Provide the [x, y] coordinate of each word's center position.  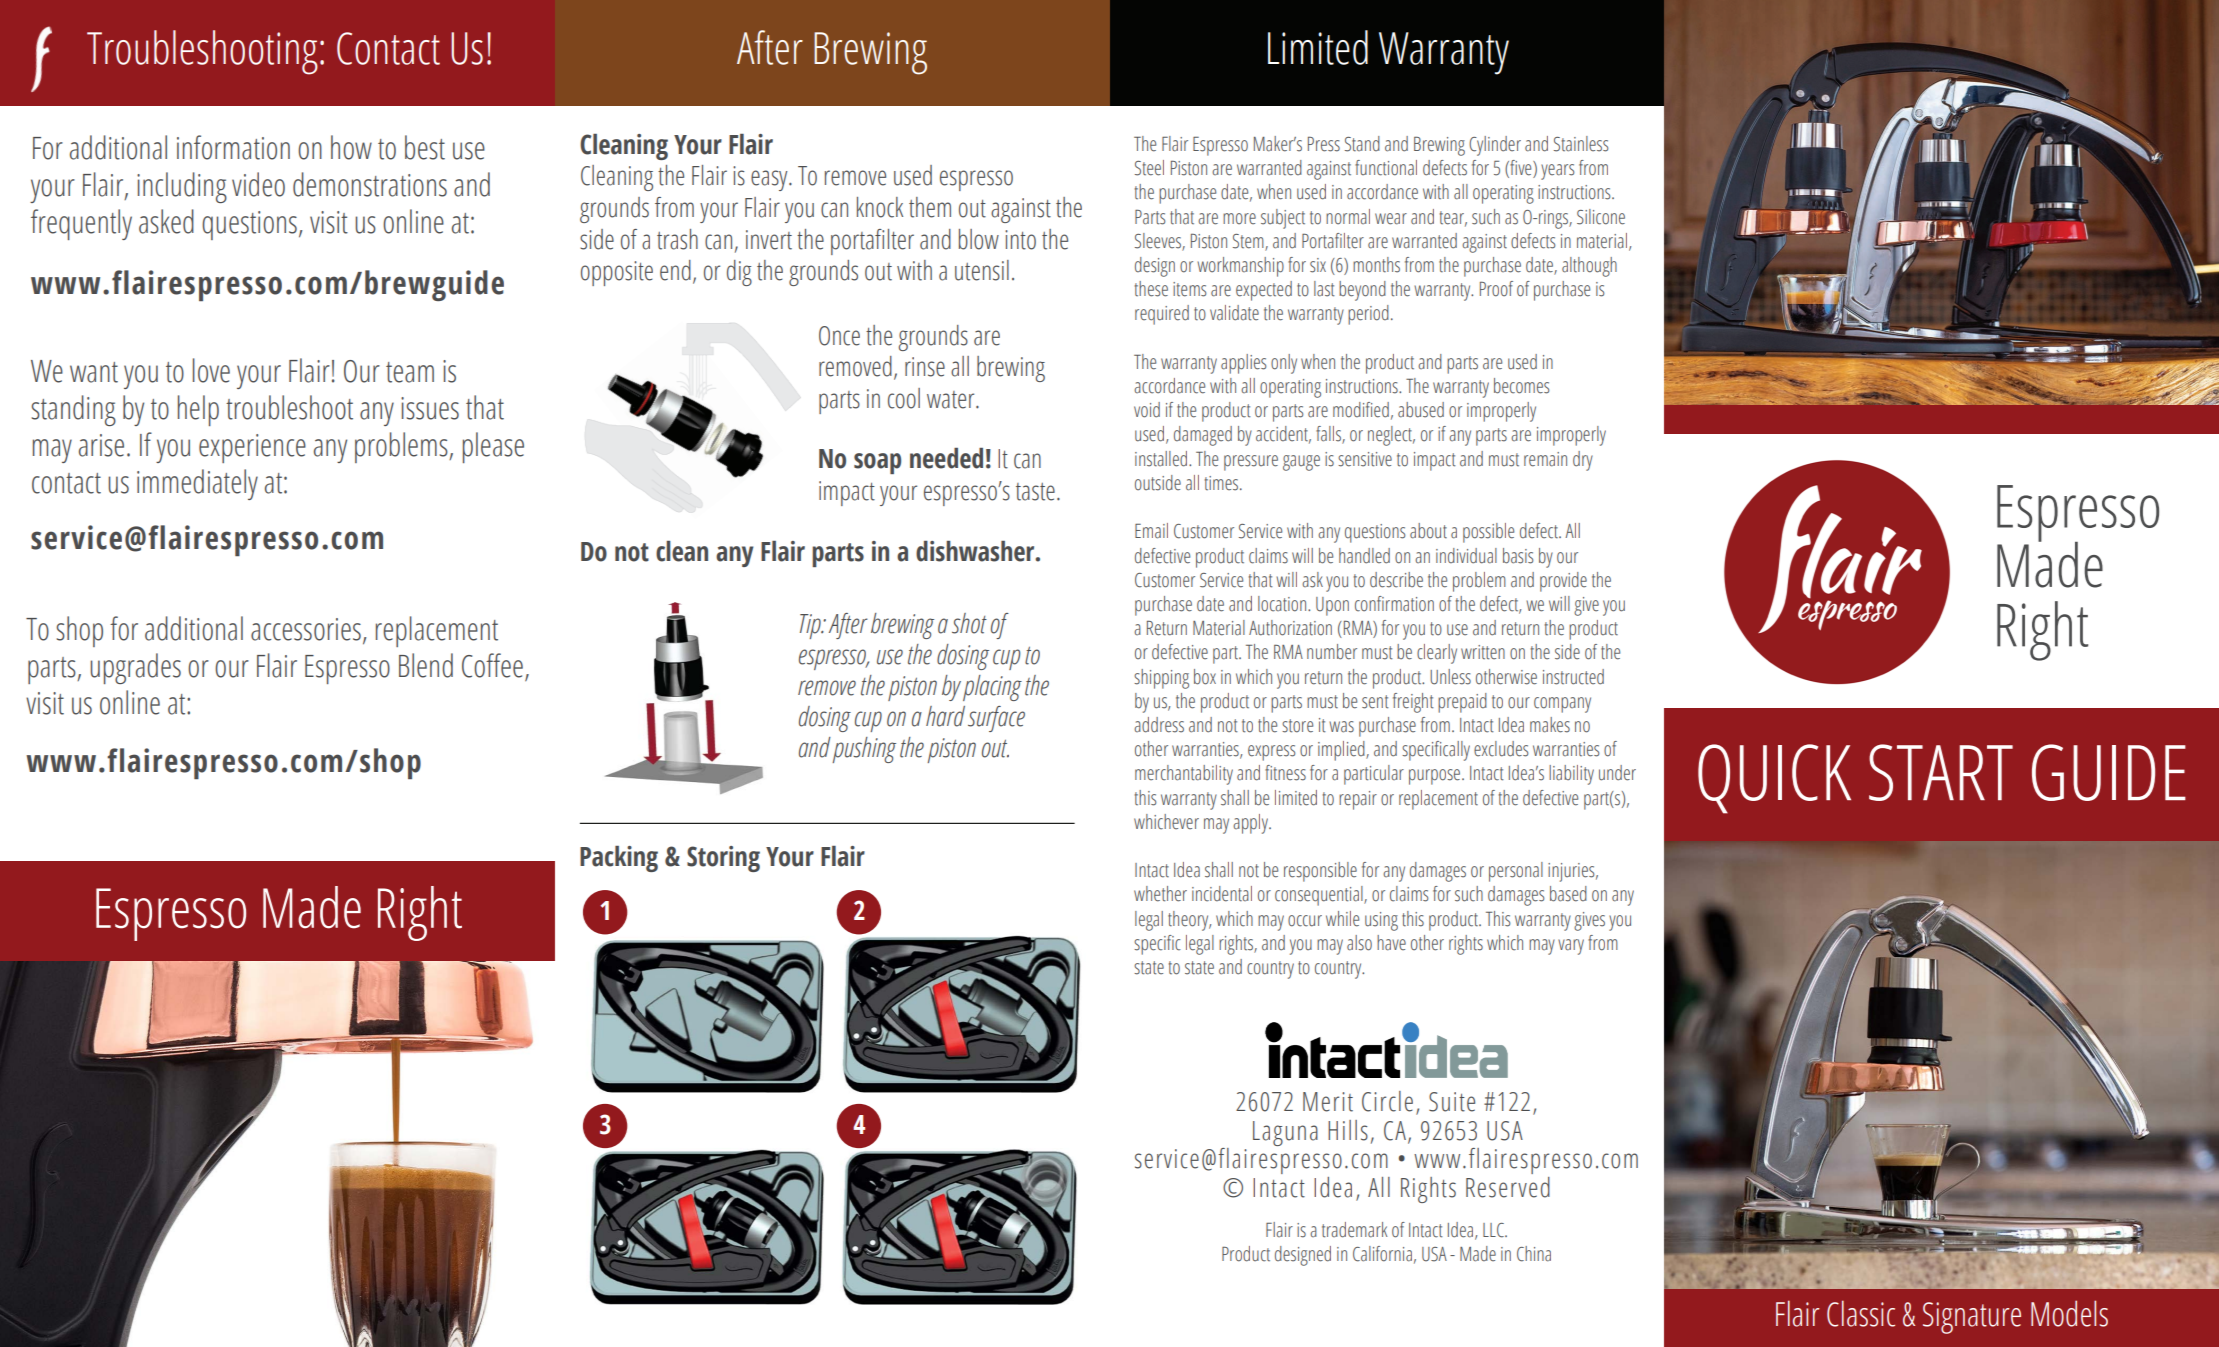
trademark [1355, 1230]
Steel [1149, 168]
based [1568, 894]
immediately [197, 484]
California [1382, 1254]
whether [1160, 894]
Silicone [1601, 217]
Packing [619, 859]
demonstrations [370, 184]
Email [1151, 531]
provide [1563, 582]
